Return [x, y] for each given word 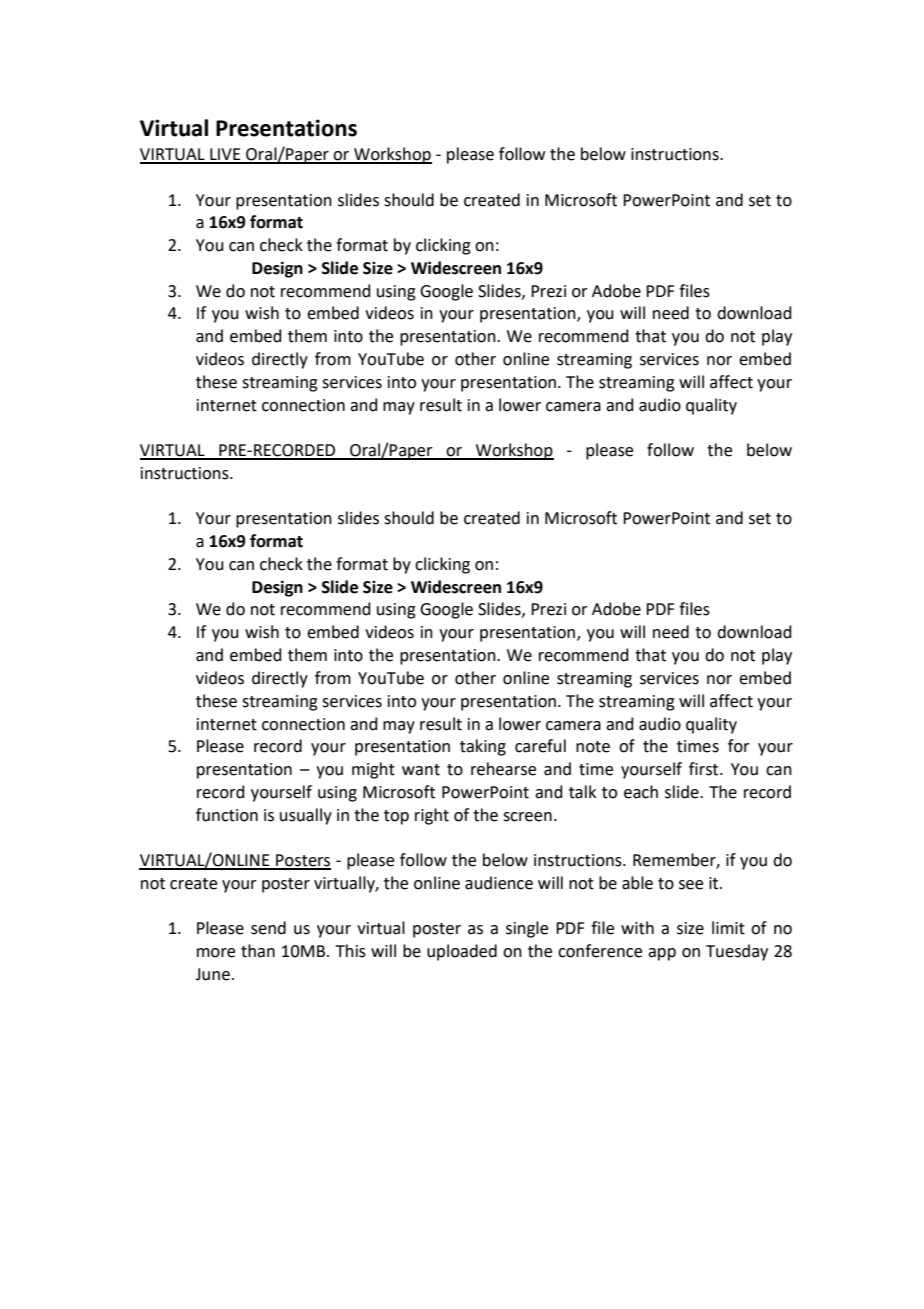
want [421, 770]
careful [540, 746]
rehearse [503, 769]
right [432, 816]
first [705, 769]
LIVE [225, 155]
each [641, 792]
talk [582, 792]
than [258, 951]
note [593, 747]
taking [483, 747]
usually [306, 816]
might [373, 770]
